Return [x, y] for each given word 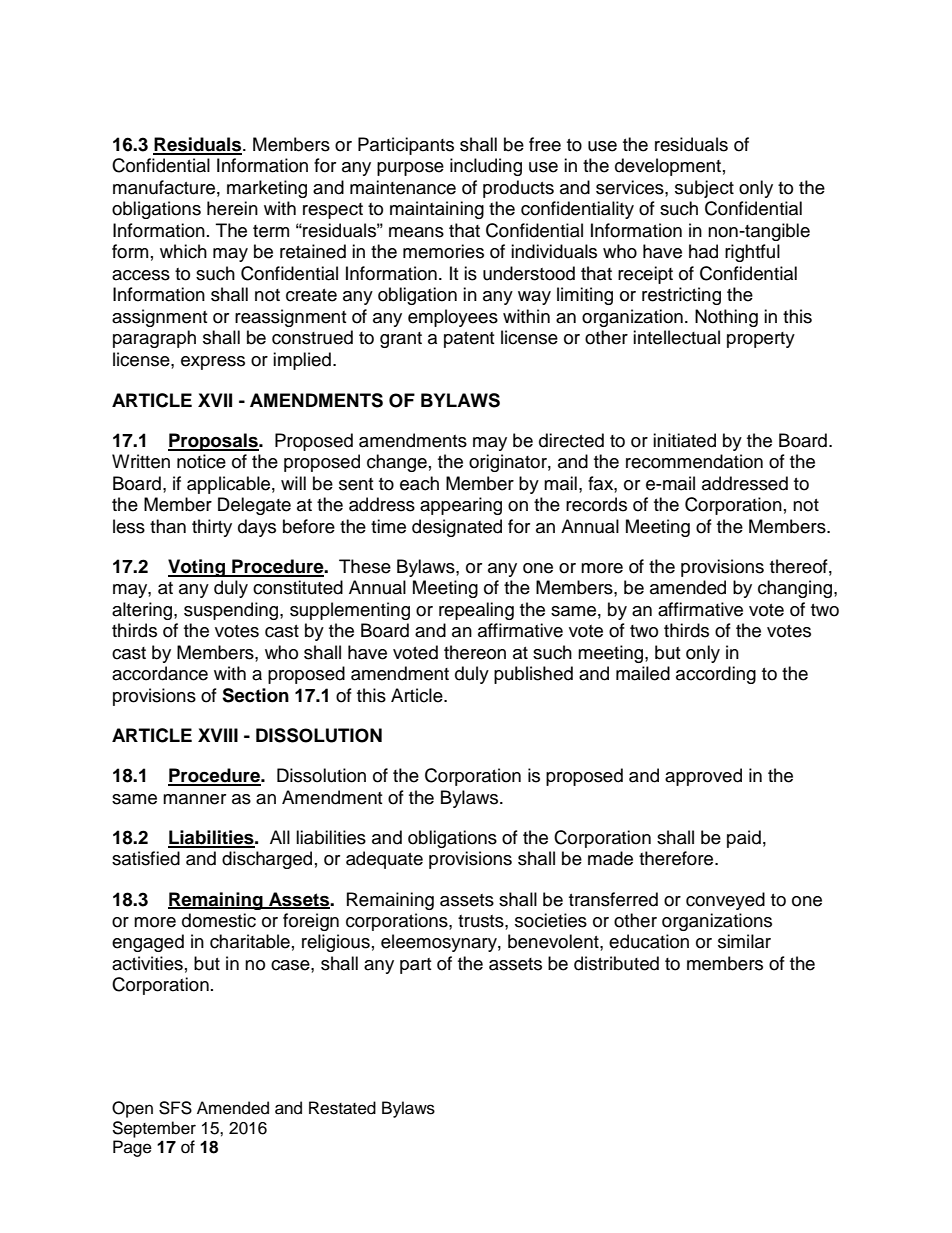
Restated [342, 1108]
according [716, 675]
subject [704, 189]
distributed [616, 963]
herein [232, 208]
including [486, 167]
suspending [232, 611]
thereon [475, 652]
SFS [175, 1108]
